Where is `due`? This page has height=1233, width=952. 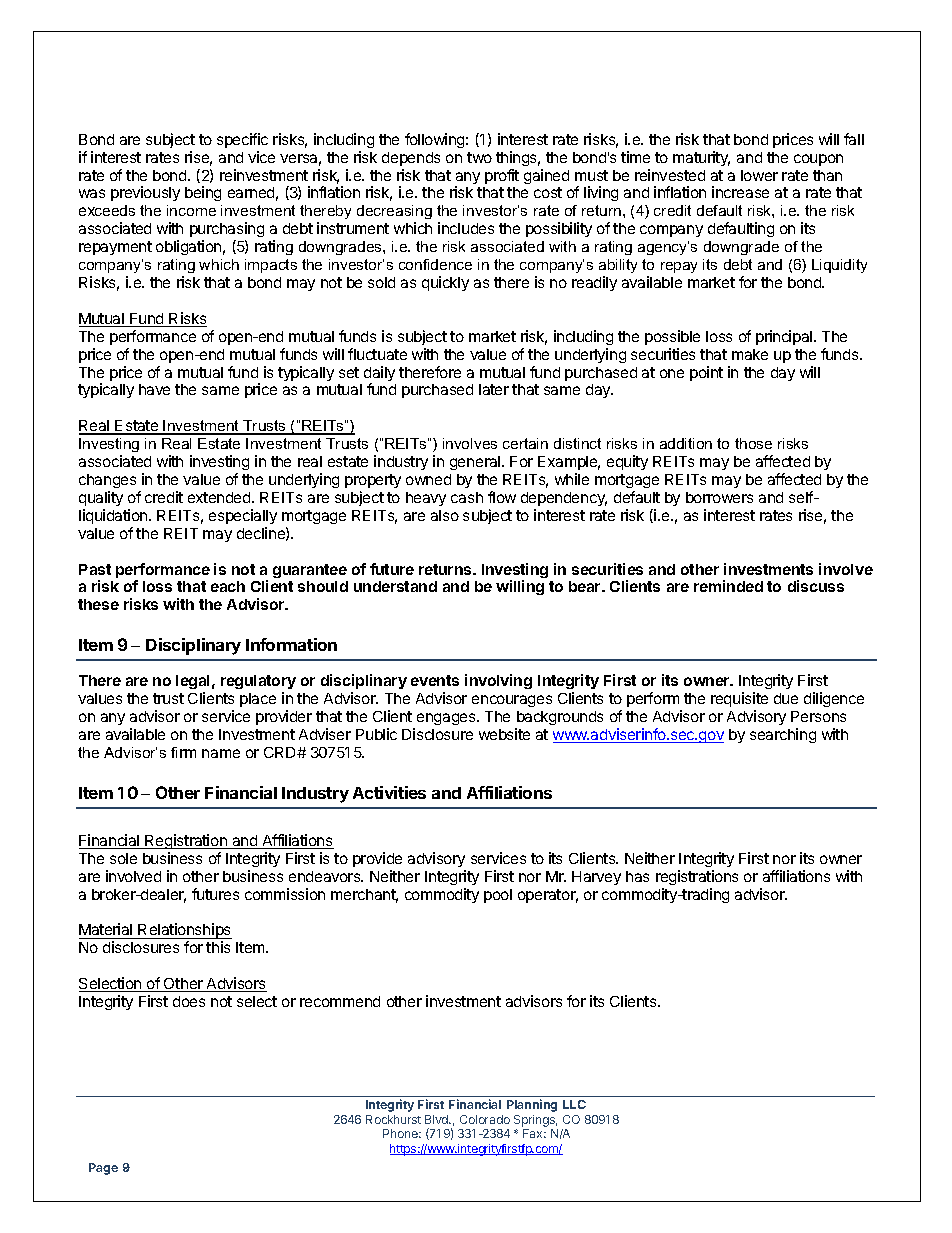
due is located at coordinates (786, 698).
